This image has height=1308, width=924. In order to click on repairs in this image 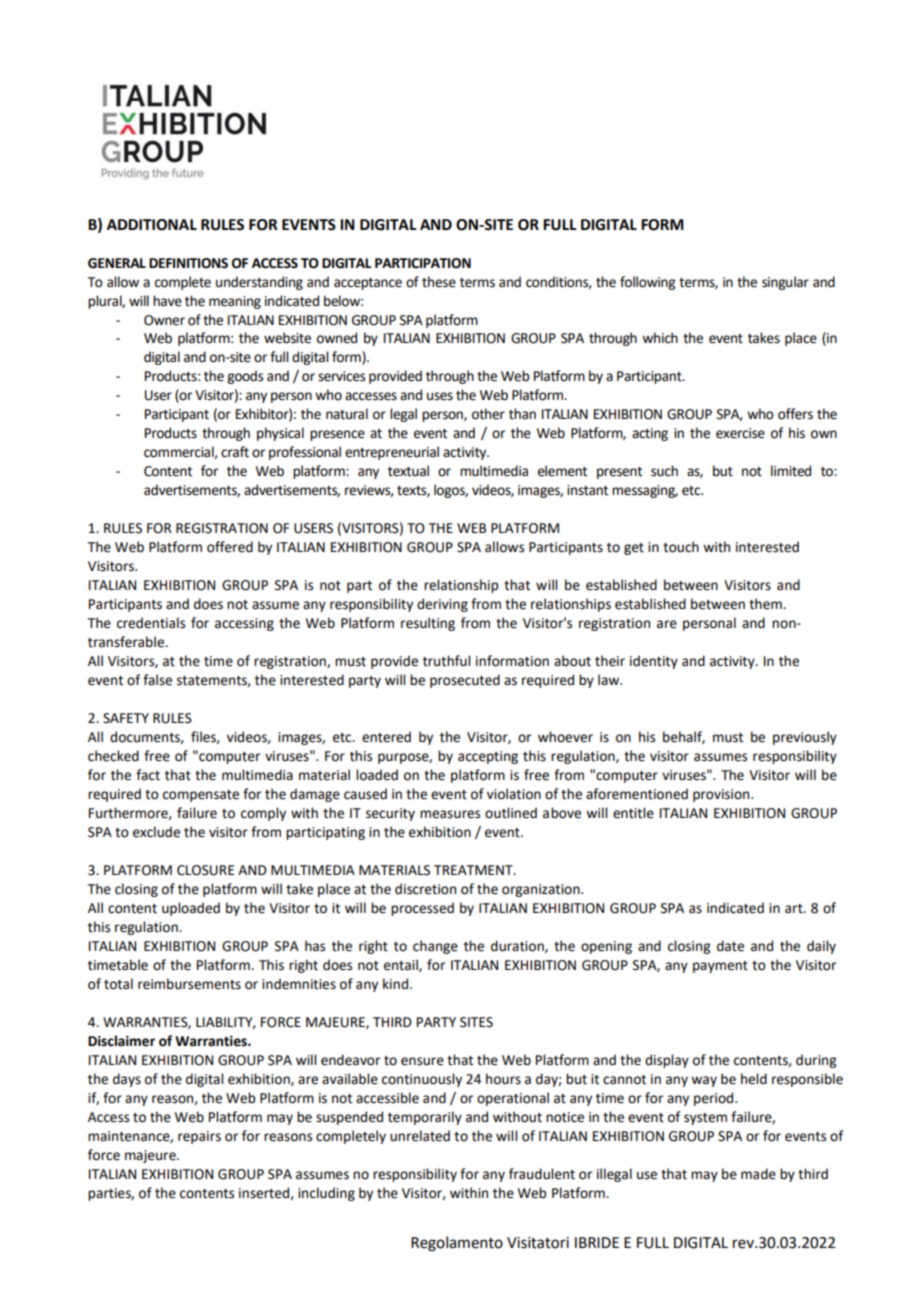, I will do `click(199, 1137)`.
